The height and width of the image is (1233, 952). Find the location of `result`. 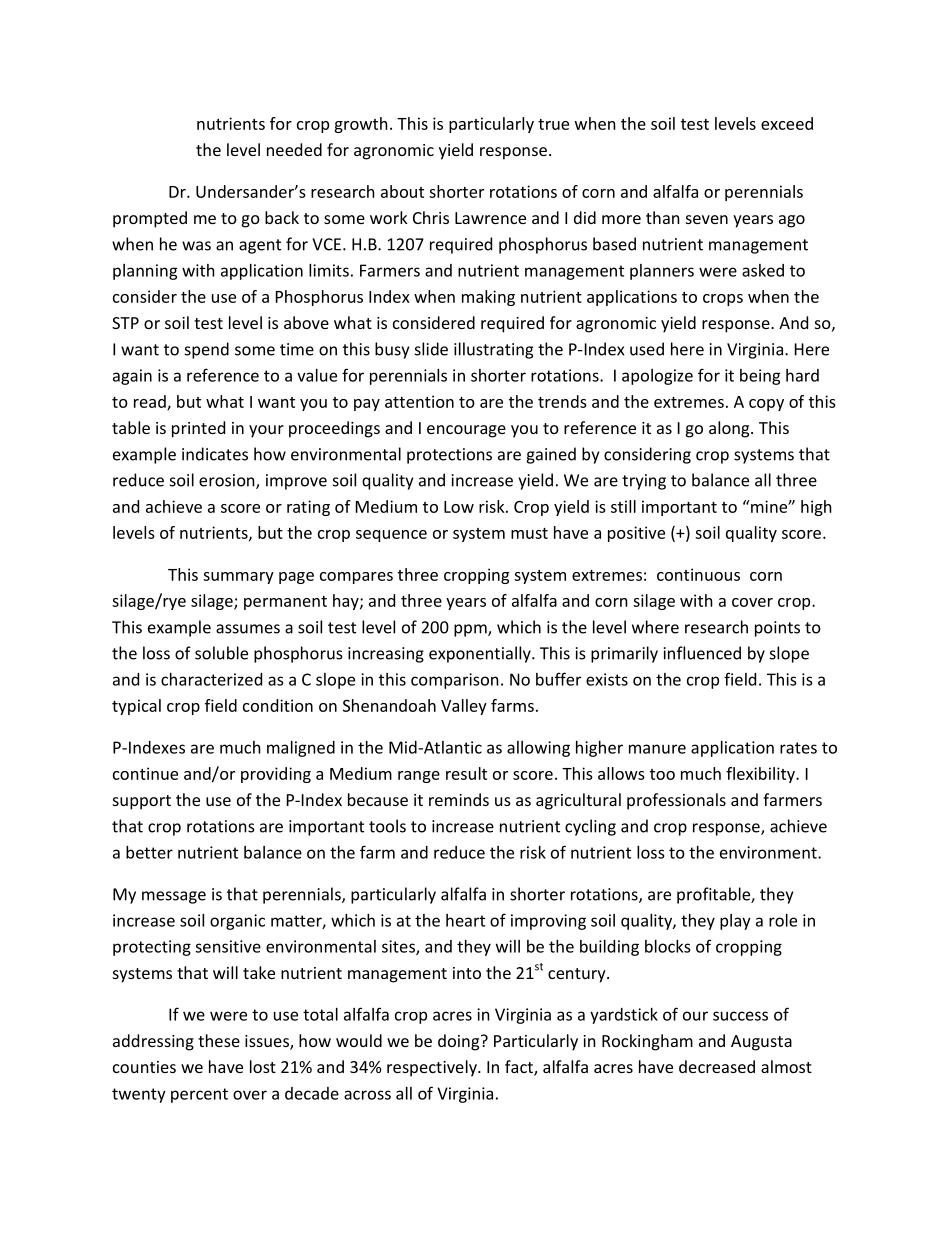

result is located at coordinates (466, 773).
